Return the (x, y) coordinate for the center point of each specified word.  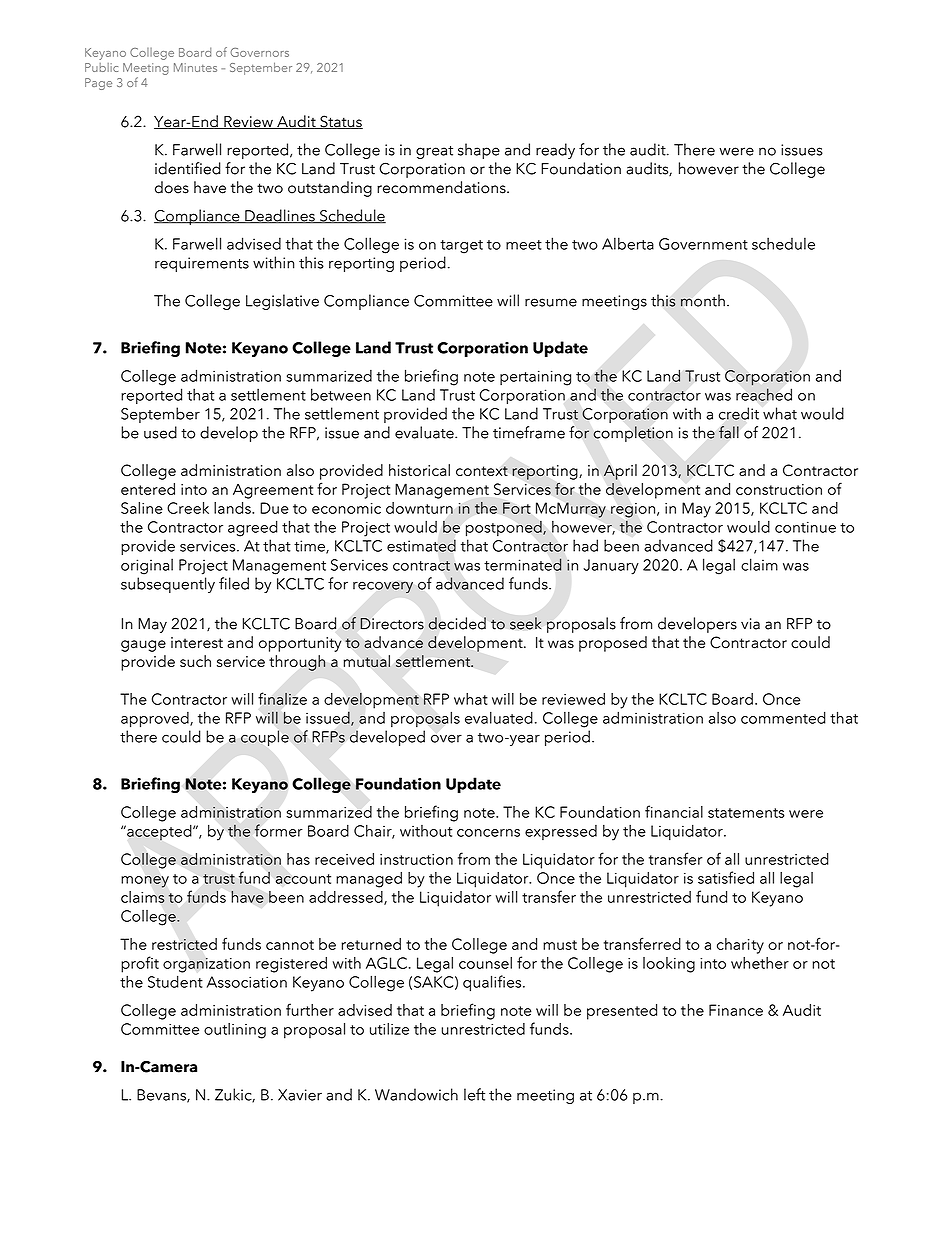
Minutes (195, 67)
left (474, 1094)
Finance (736, 1010)
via (750, 624)
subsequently (168, 585)
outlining (235, 1031)
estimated (421, 545)
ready (555, 151)
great (434, 152)
